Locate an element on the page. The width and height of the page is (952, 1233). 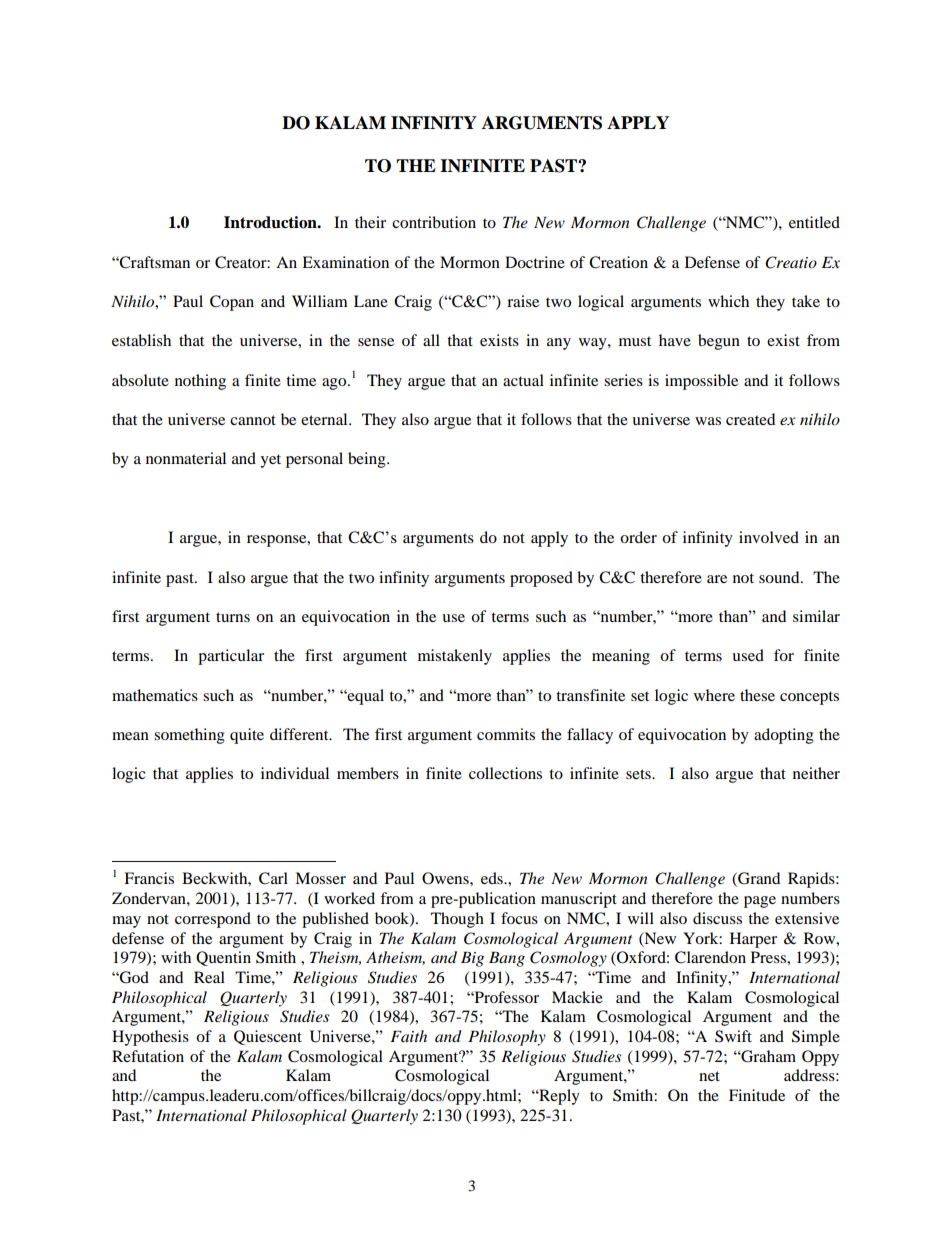
particular is located at coordinates (231, 657).
